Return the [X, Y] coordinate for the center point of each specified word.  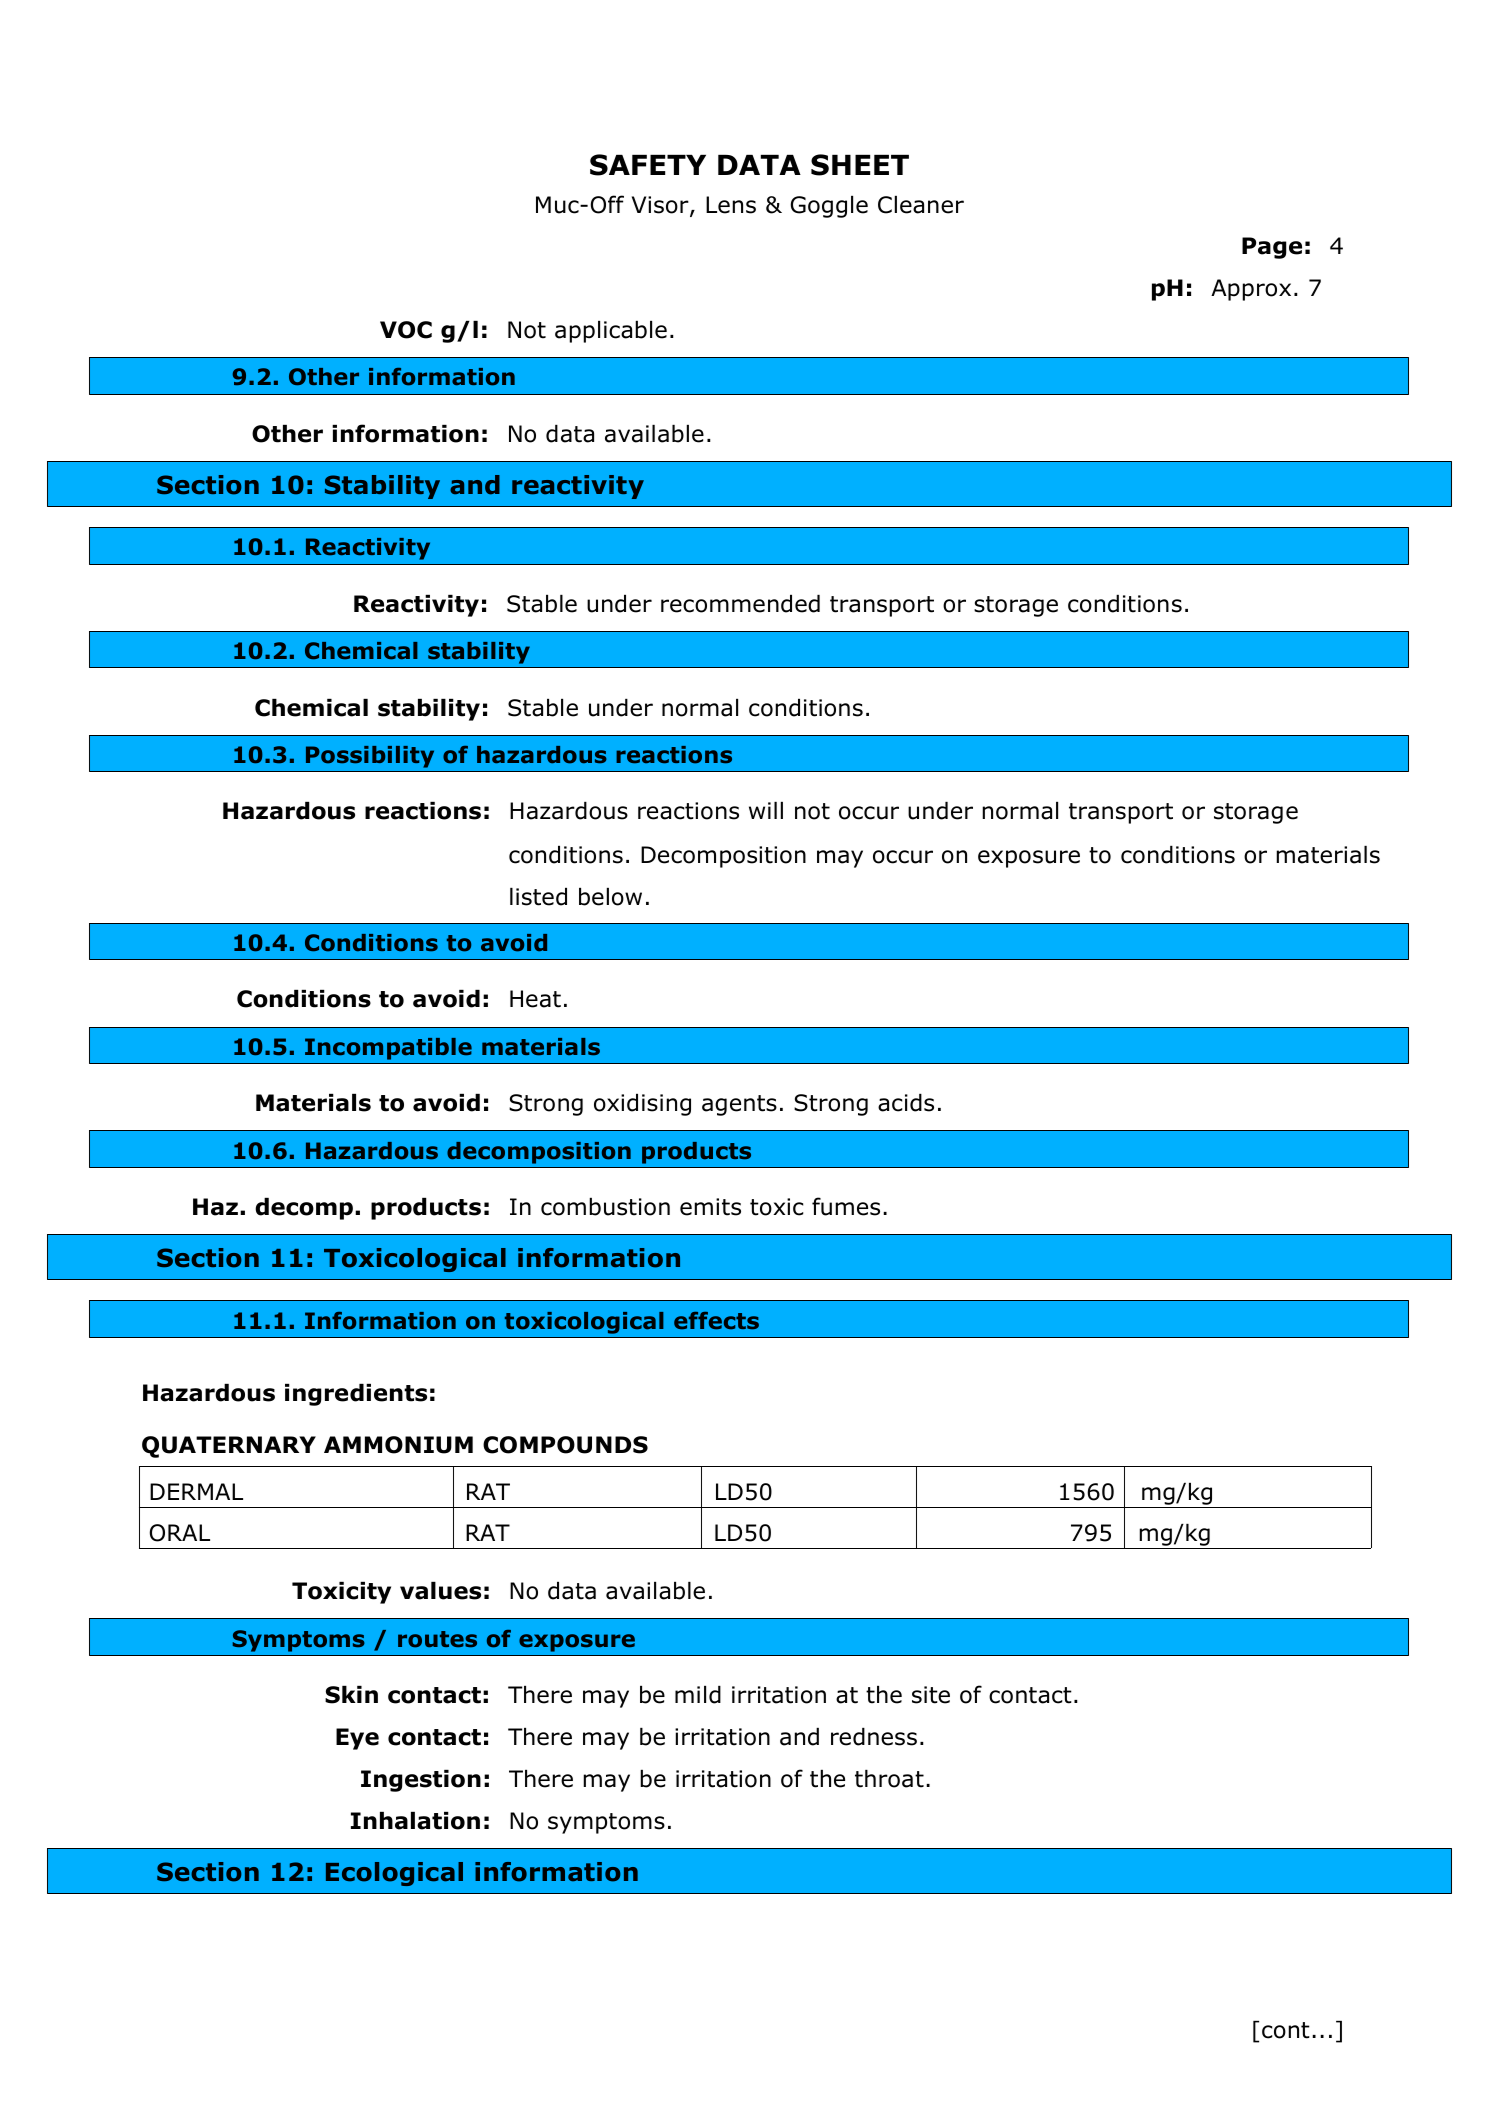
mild [698, 1695]
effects [716, 1320]
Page [1272, 248]
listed [538, 897]
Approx [1251, 290]
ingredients [356, 1395]
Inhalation [415, 1821]
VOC [406, 330]
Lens [731, 205]
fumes [846, 1206]
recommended [740, 604]
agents [739, 1105]
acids [906, 1103]
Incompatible [388, 1049]
